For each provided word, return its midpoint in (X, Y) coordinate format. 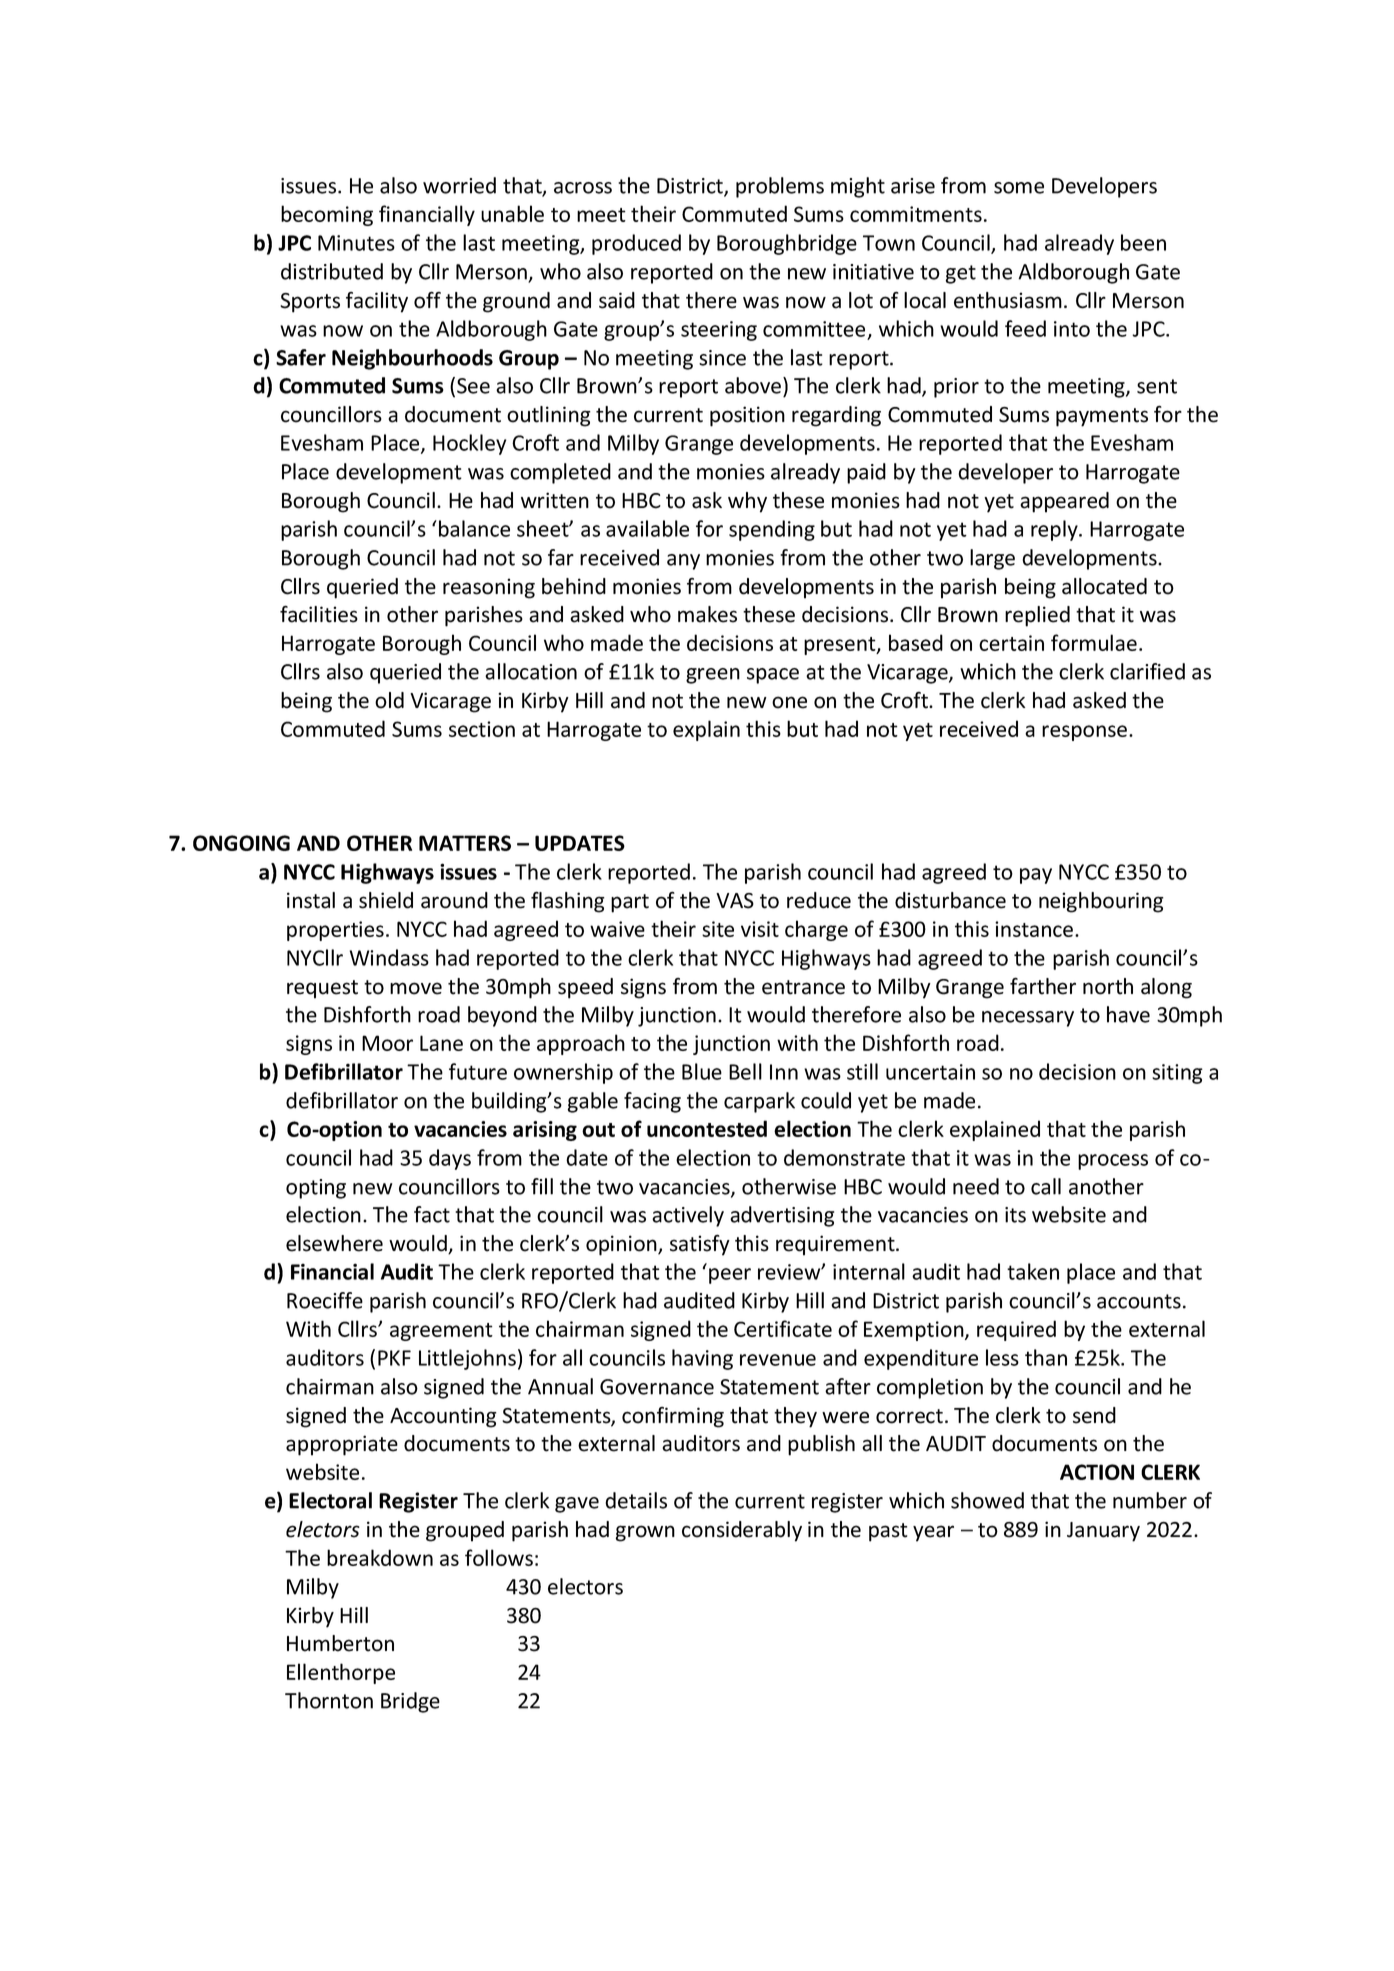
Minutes (356, 243)
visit (760, 929)
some (1019, 188)
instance (1034, 929)
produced (636, 244)
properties (335, 931)
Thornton (329, 1700)
